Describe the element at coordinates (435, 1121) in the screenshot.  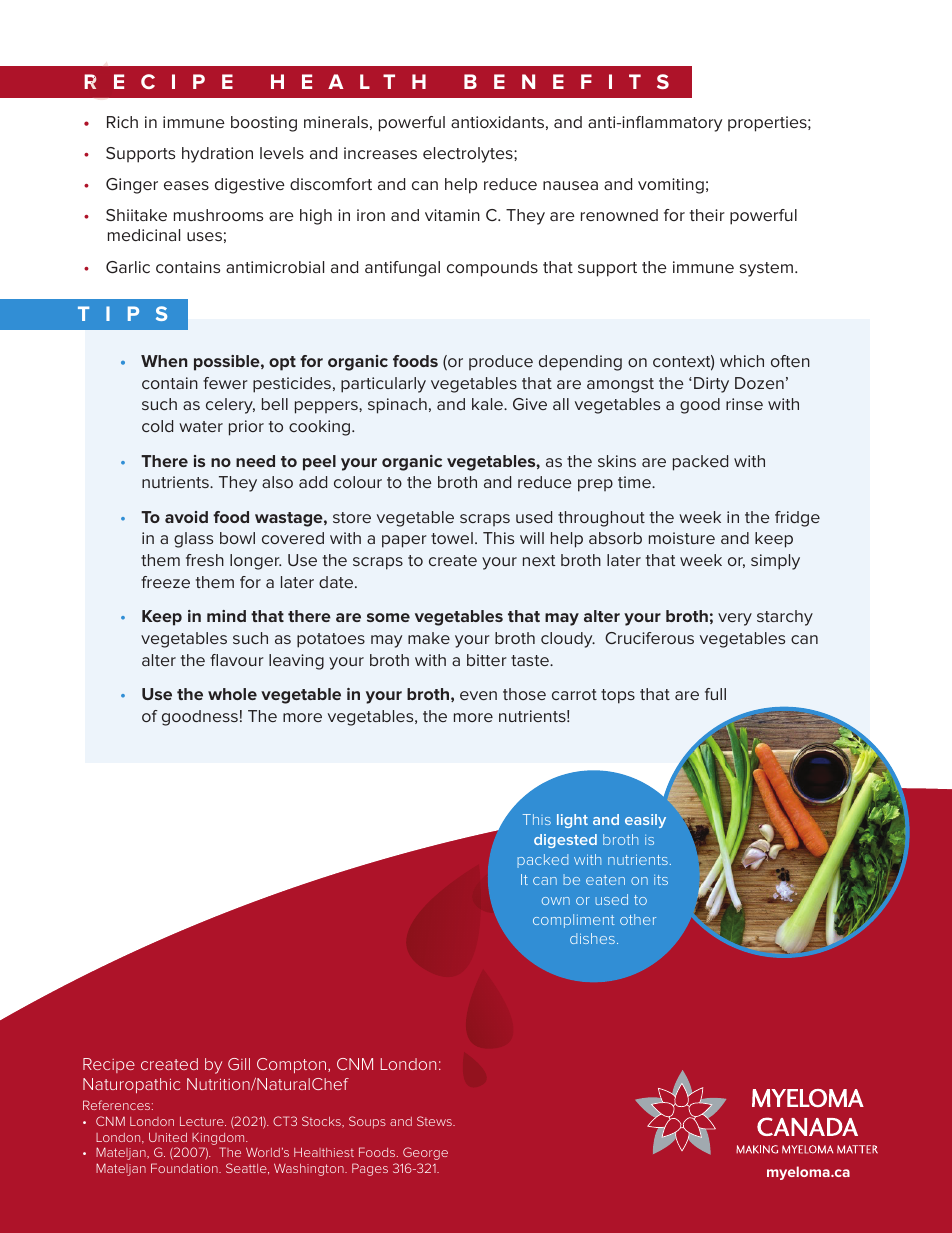
I see `Stews` at that location.
